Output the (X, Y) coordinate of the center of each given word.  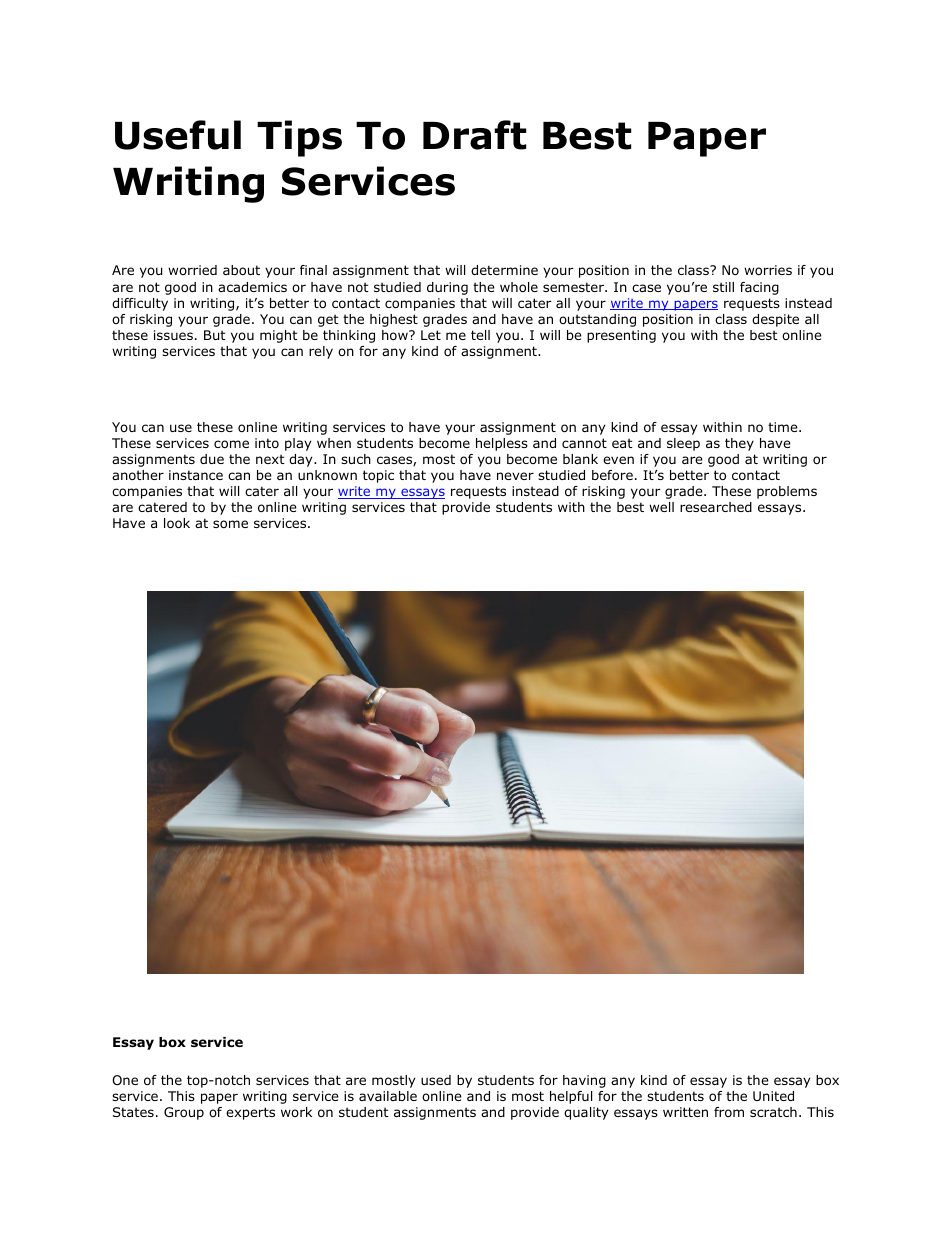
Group (184, 1113)
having (584, 1081)
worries (768, 270)
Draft (474, 135)
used (436, 1080)
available (388, 1096)
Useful (178, 135)
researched (716, 507)
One (125, 1080)
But (215, 335)
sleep (683, 444)
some (230, 524)
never (515, 476)
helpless (502, 444)
